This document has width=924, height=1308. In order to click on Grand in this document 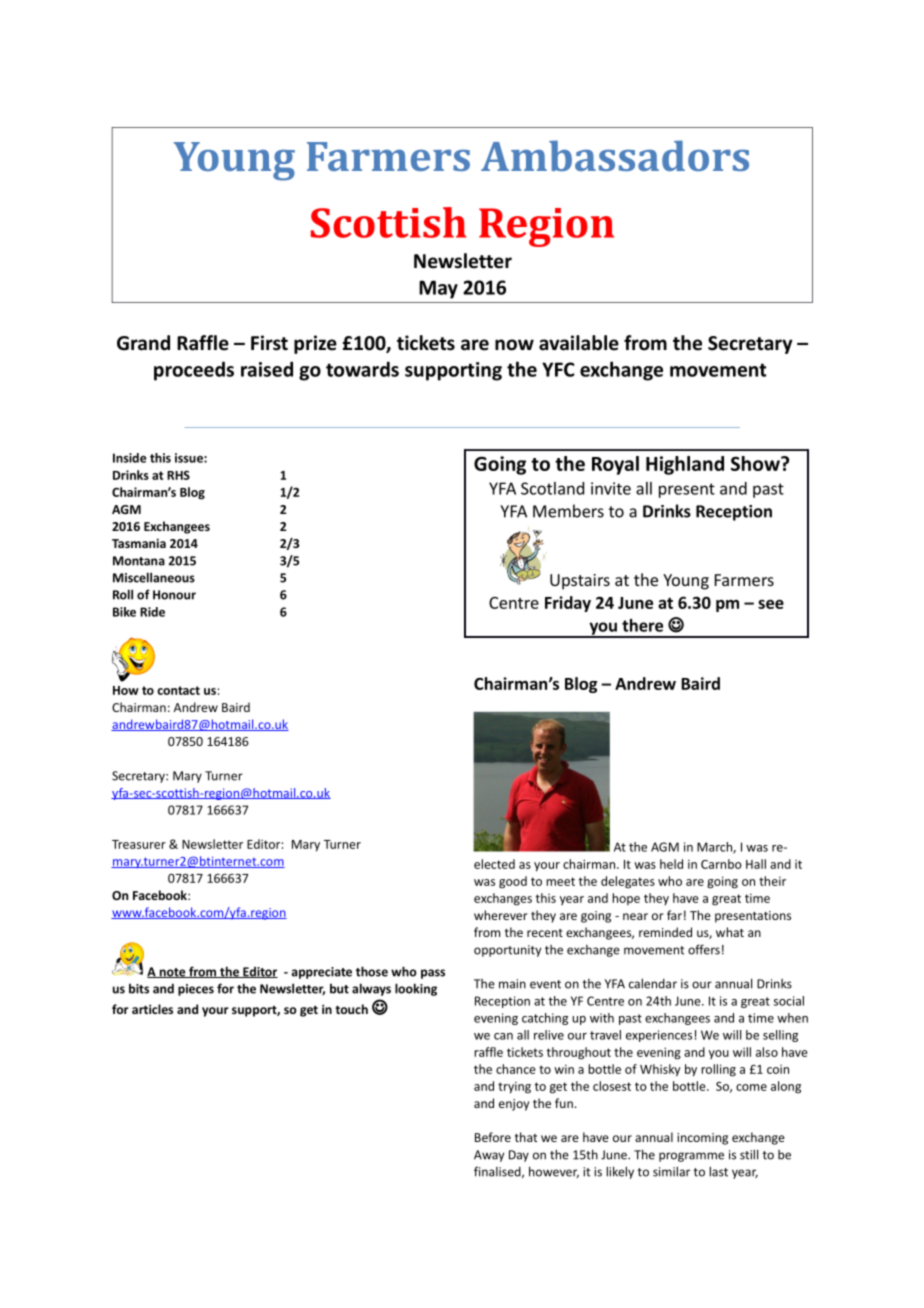, I will do `click(143, 343)`.
